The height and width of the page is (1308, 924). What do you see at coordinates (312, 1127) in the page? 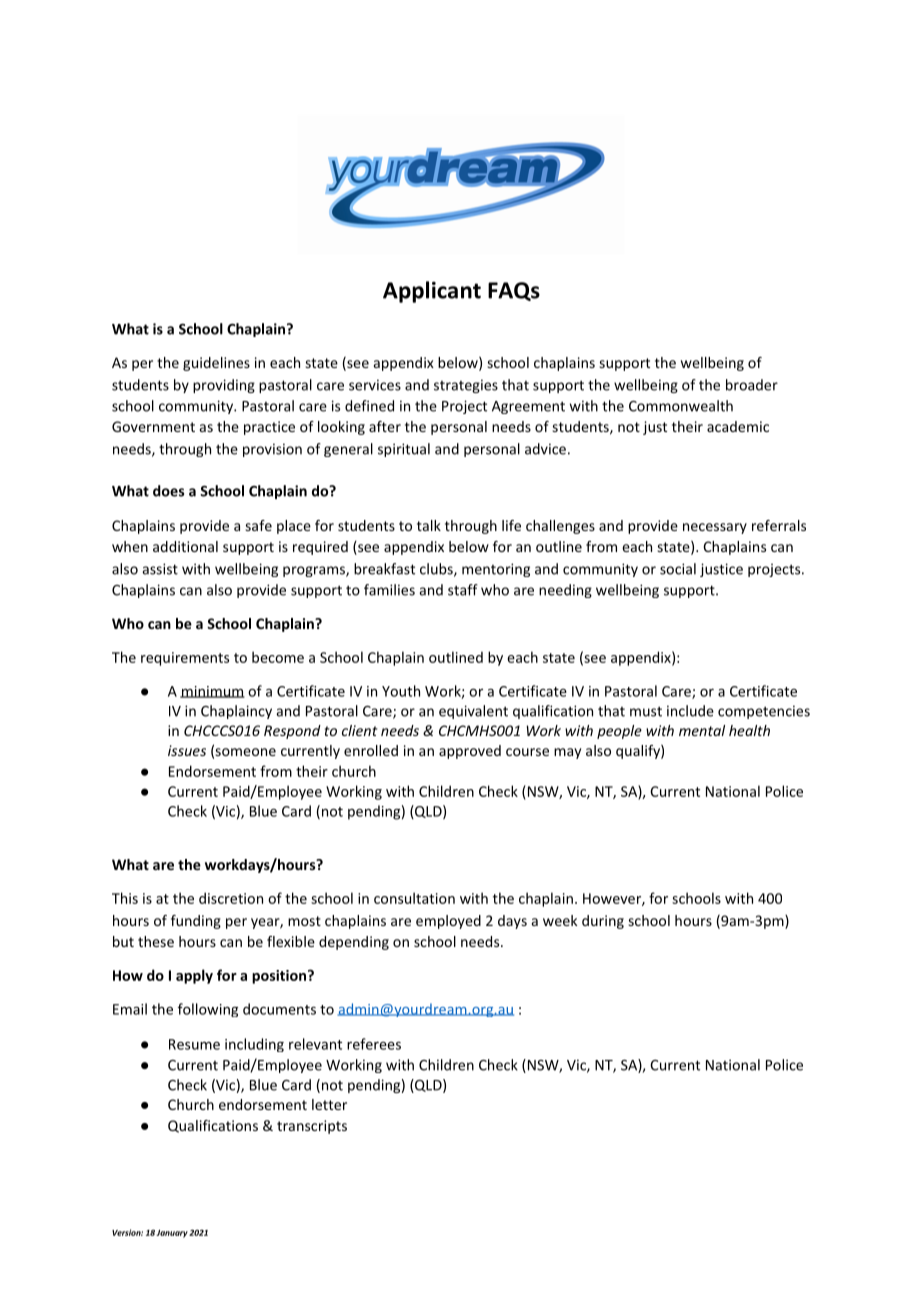
I see `transcripts` at bounding box center [312, 1127].
